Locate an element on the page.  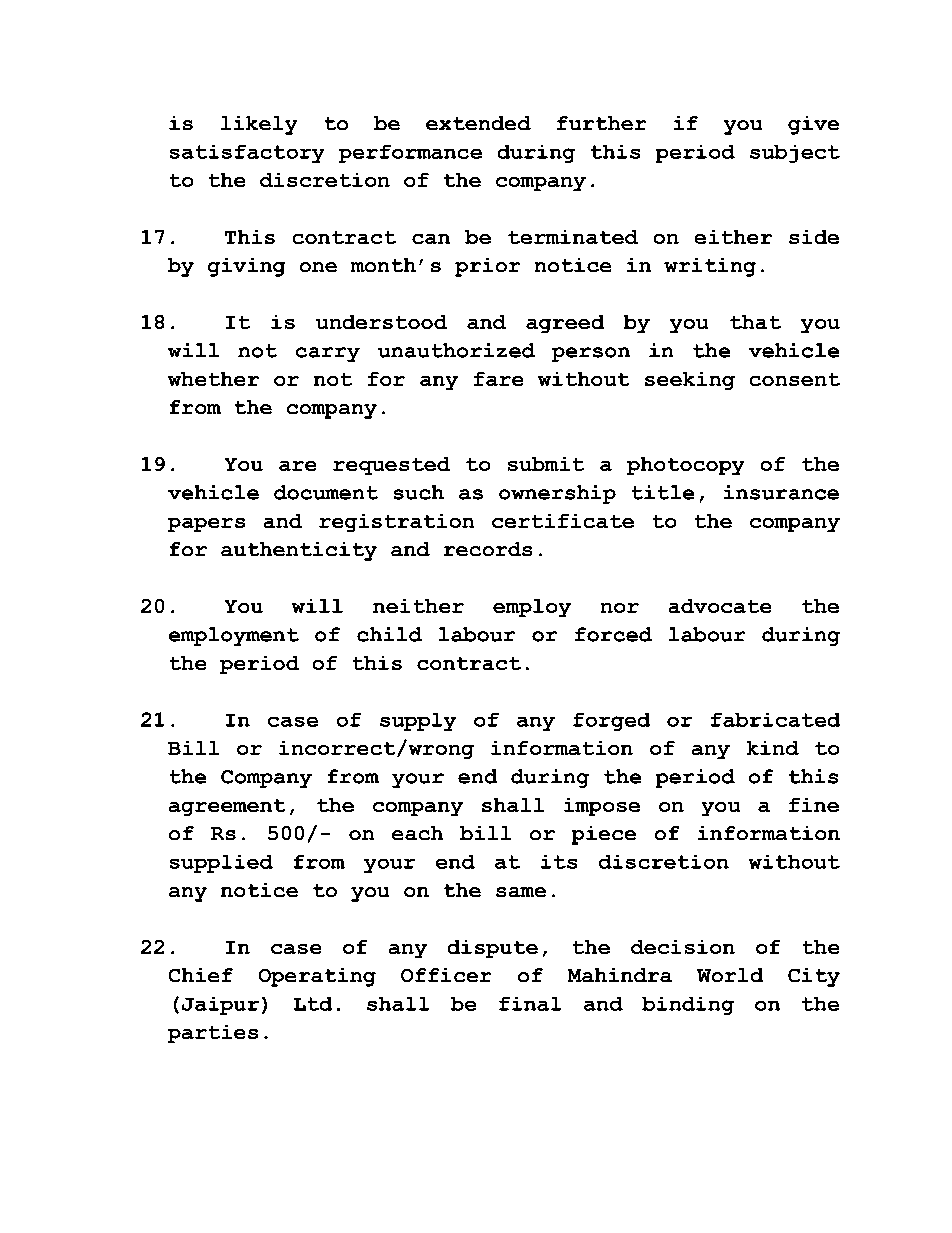
agreement is located at coordinates (227, 807).
